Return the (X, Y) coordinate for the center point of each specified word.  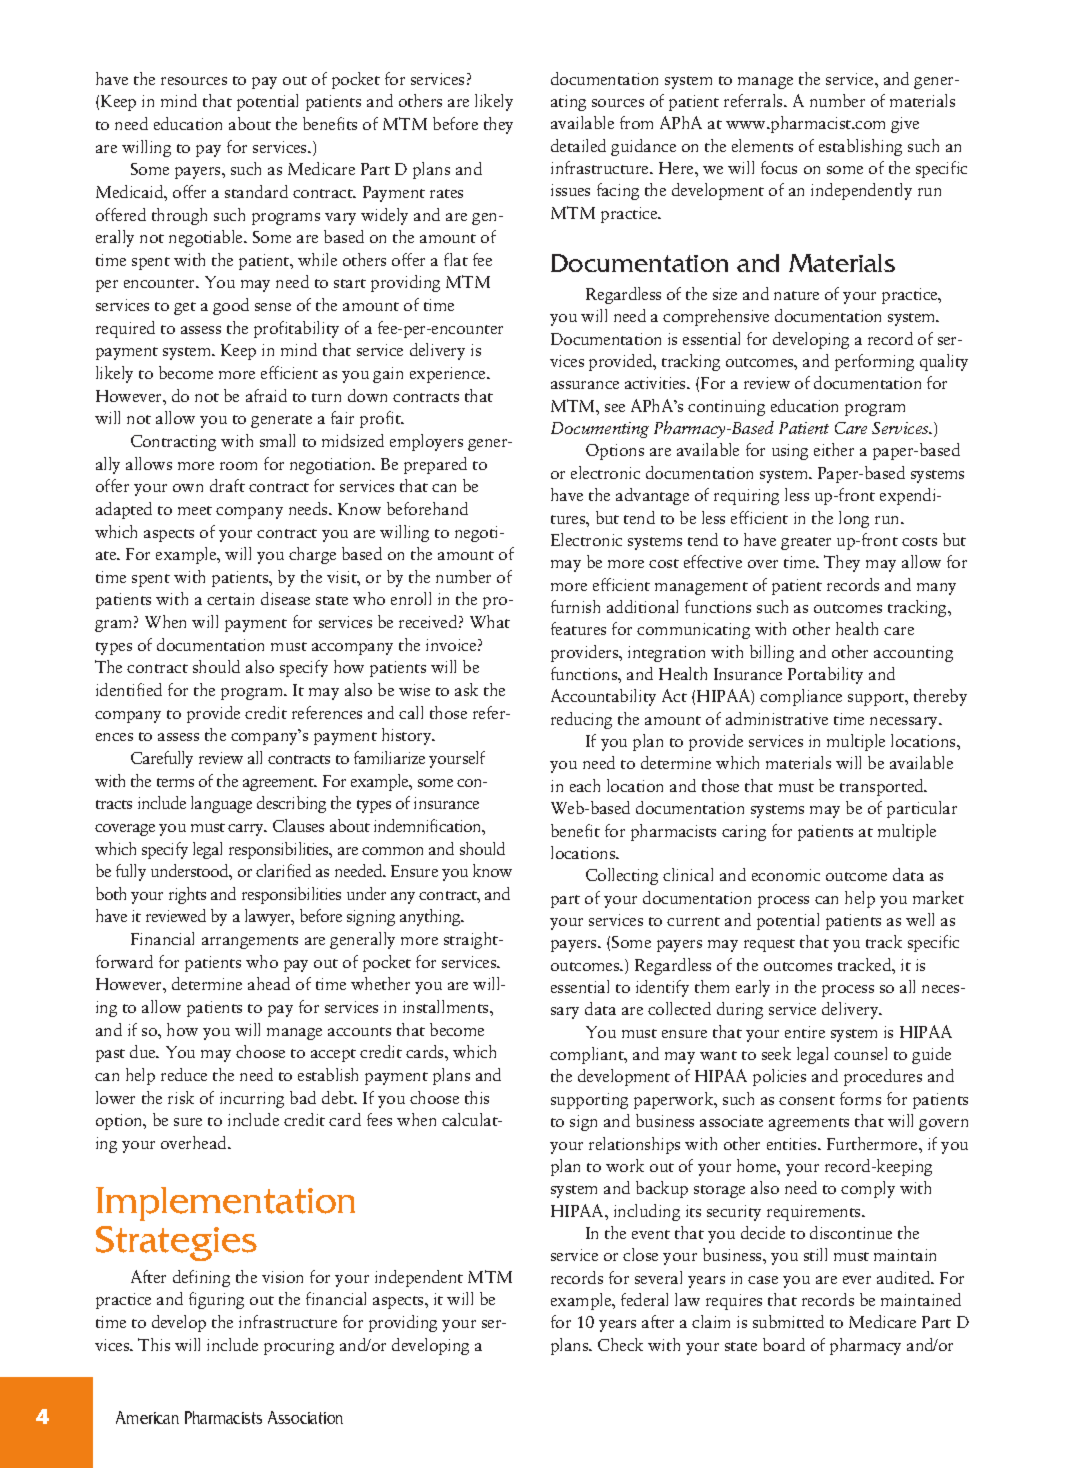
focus (779, 167)
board (784, 1344)
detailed (578, 145)
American (147, 1417)
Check (620, 1344)
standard (256, 191)
